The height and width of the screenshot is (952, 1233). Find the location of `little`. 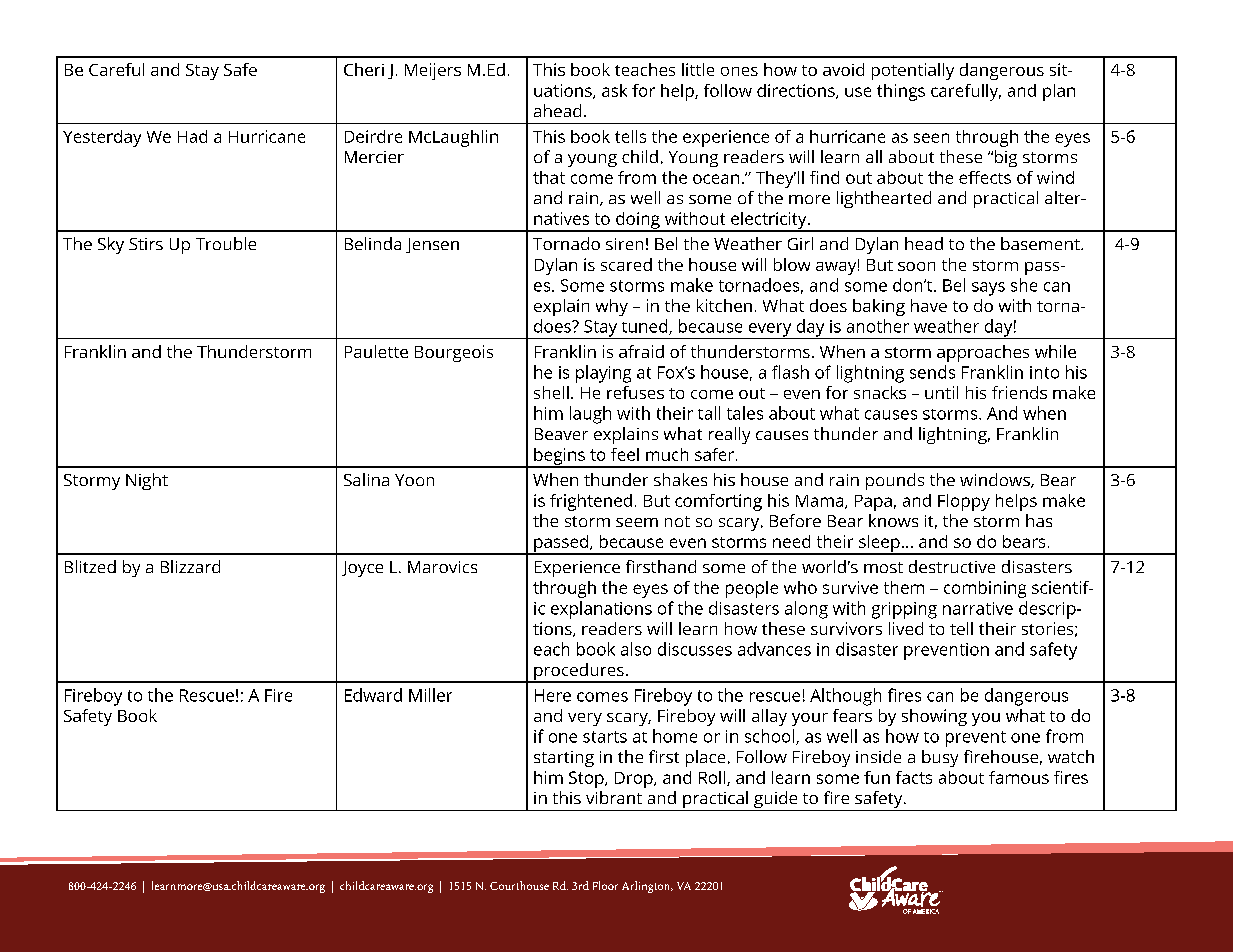

little is located at coordinates (698, 69).
